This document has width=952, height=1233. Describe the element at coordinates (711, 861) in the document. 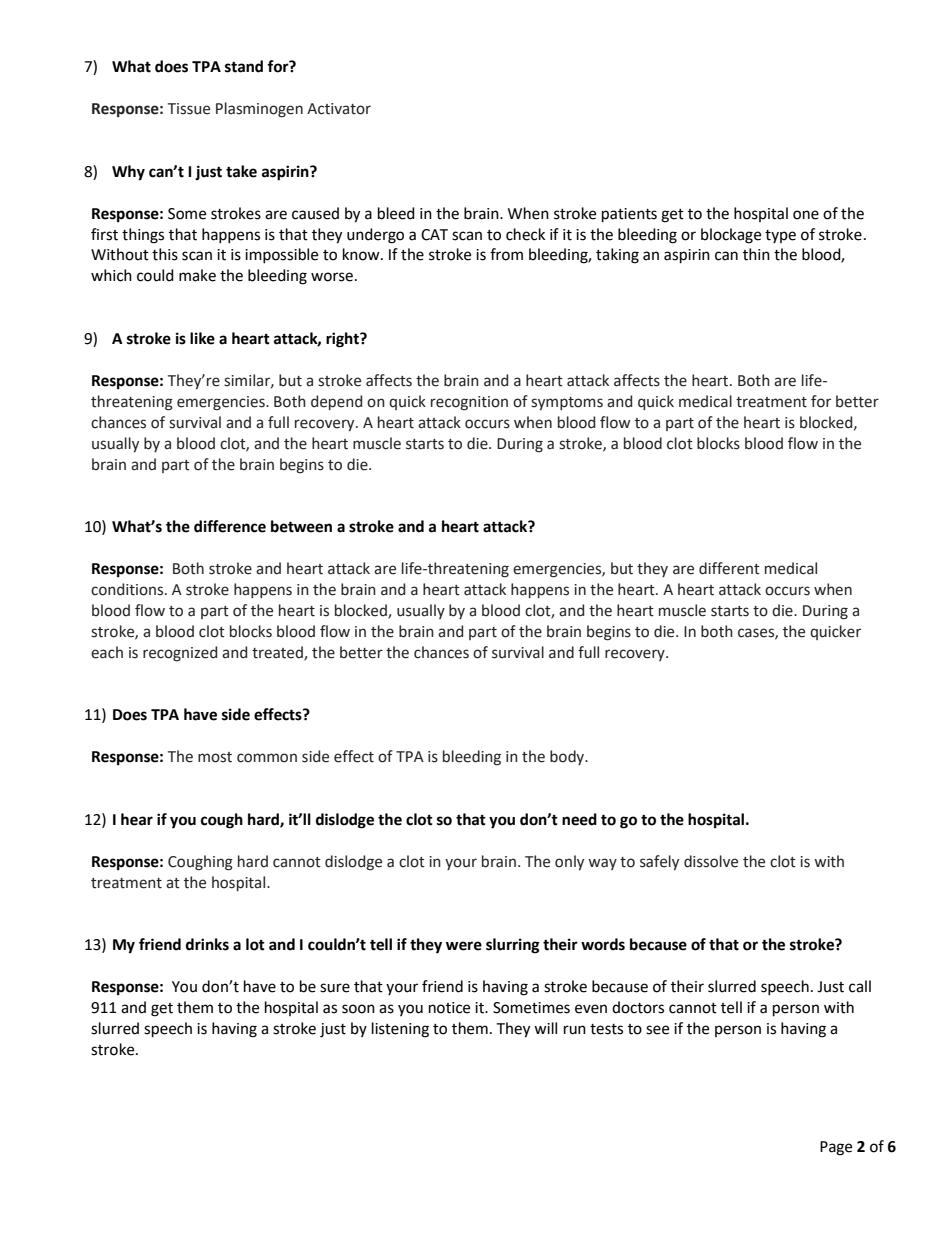

I see `dissolve` at that location.
